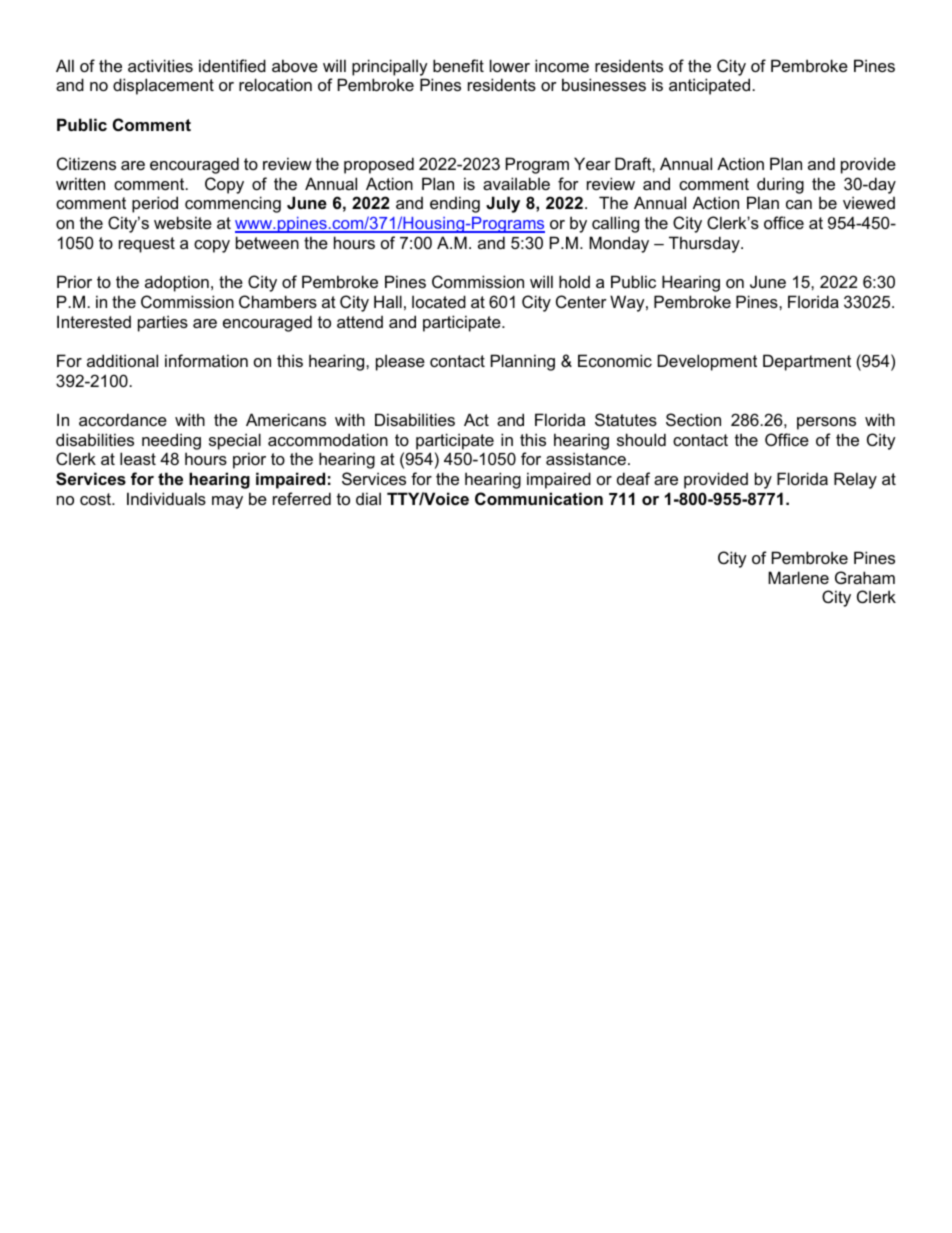 Image resolution: width=952 pixels, height=1233 pixels. I want to click on displacement, so click(163, 86).
